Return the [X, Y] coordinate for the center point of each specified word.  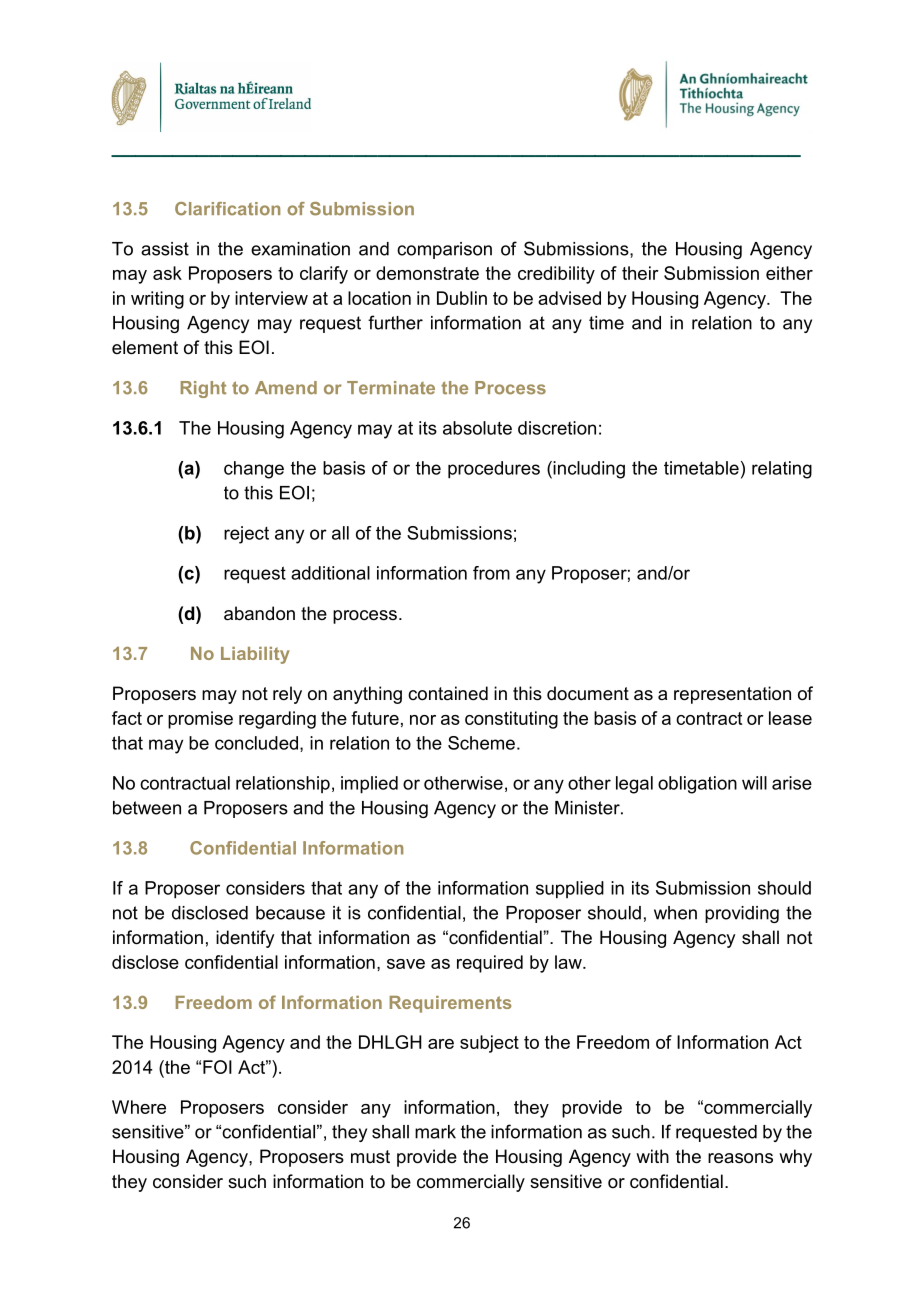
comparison [444, 250]
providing [742, 914]
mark [435, 1132]
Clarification [227, 209]
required [490, 964]
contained [448, 693]
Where [139, 1107]
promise [200, 720]
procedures [494, 470]
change [254, 470]
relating [782, 470]
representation [732, 695]
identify [245, 939]
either [789, 273]
